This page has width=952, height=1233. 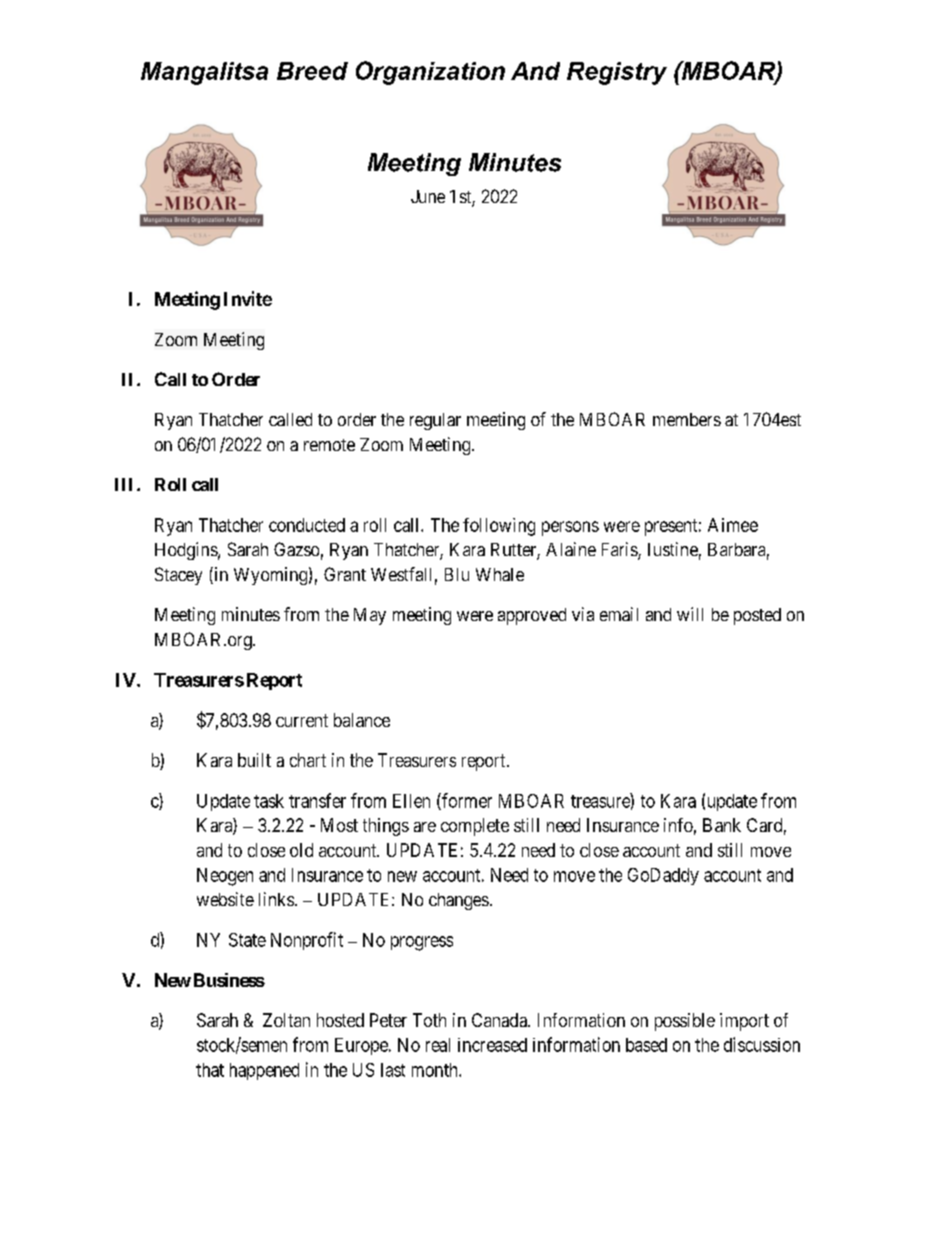 What do you see at coordinates (690, 614) in the page?
I see `will` at bounding box center [690, 614].
